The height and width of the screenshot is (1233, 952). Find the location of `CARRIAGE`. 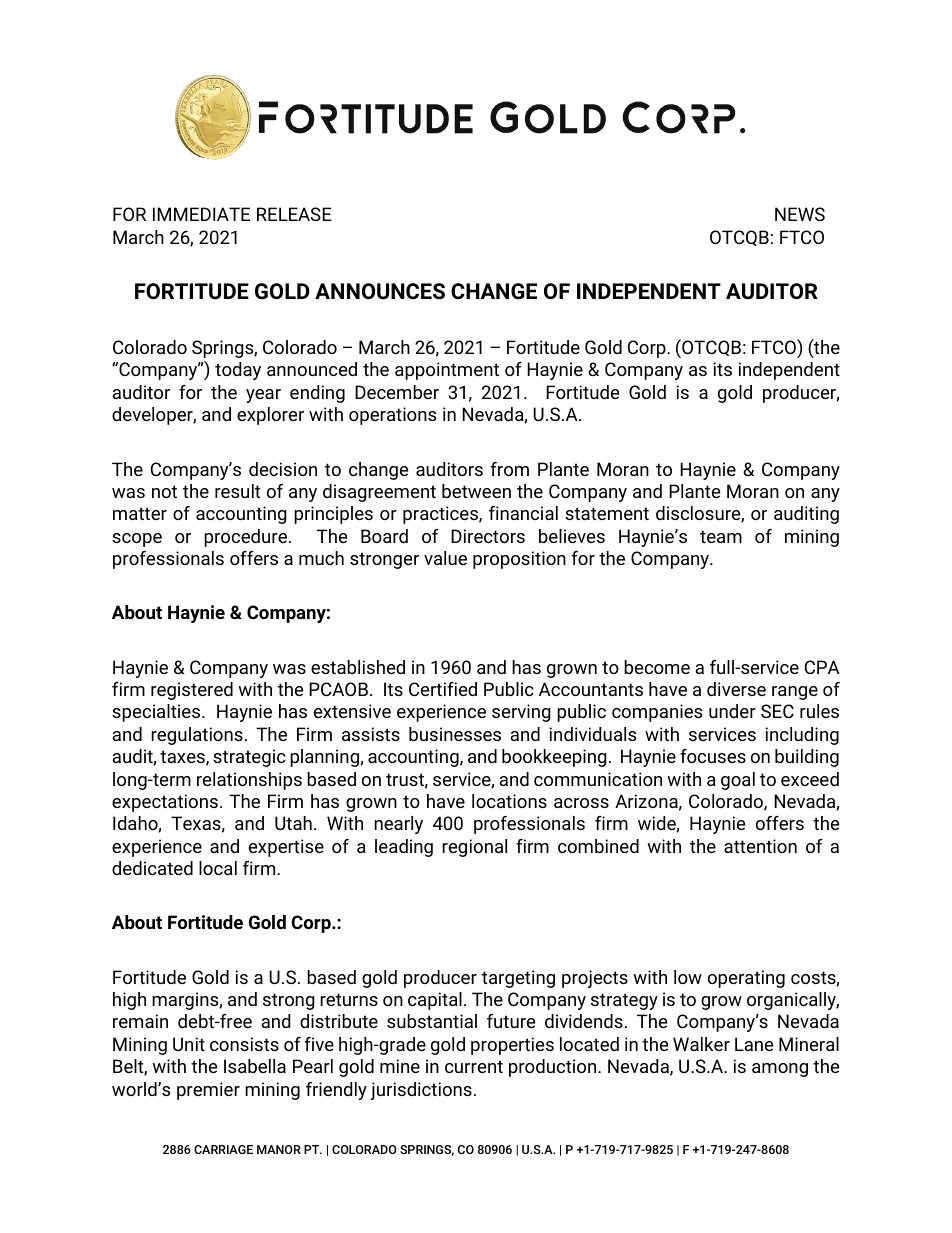

CARRIAGE is located at coordinates (223, 1149).
